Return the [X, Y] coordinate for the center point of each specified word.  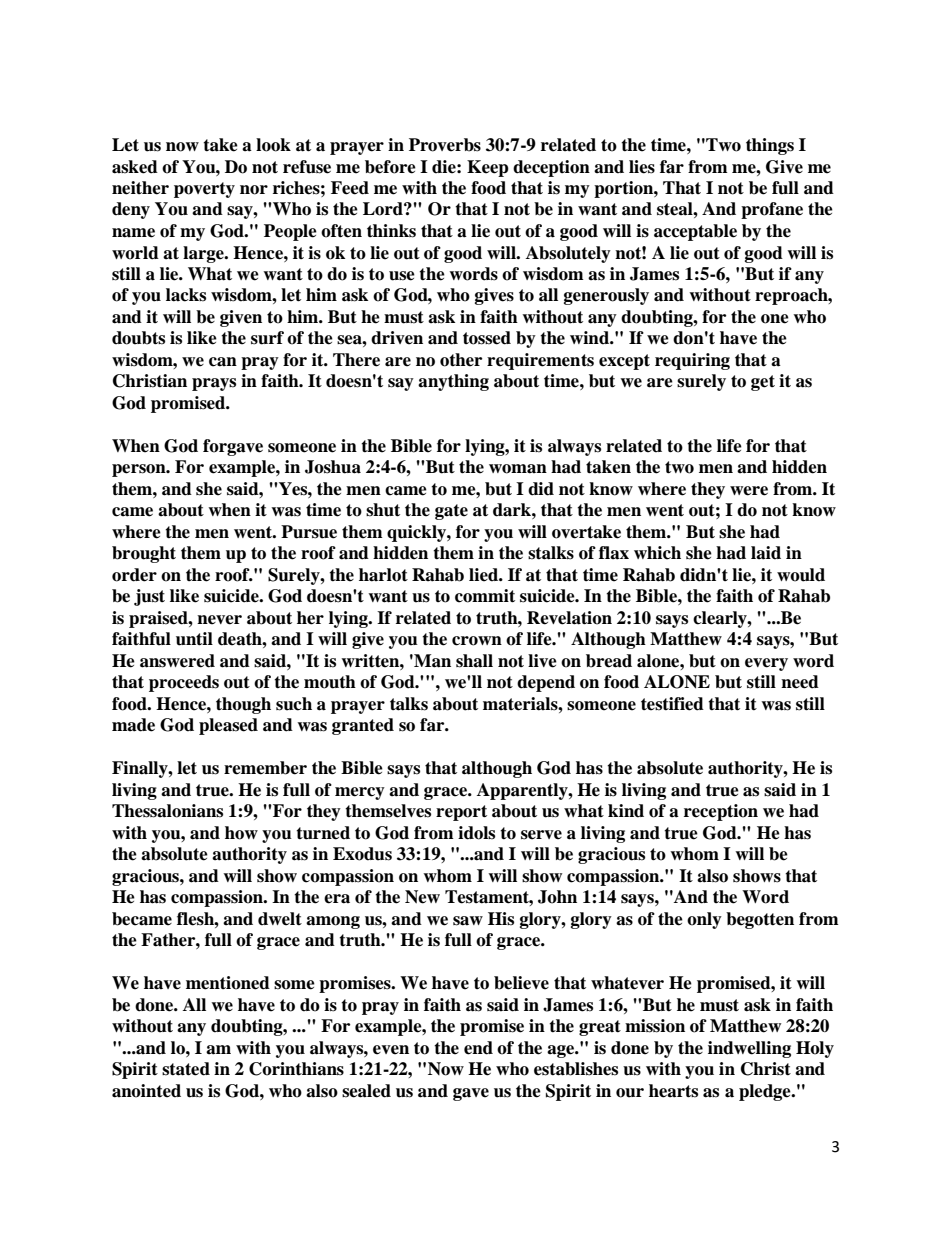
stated [186, 1069]
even [391, 1050]
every [766, 664]
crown [477, 641]
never [219, 620]
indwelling [749, 1049]
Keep [488, 168]
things [770, 146]
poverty [204, 190]
